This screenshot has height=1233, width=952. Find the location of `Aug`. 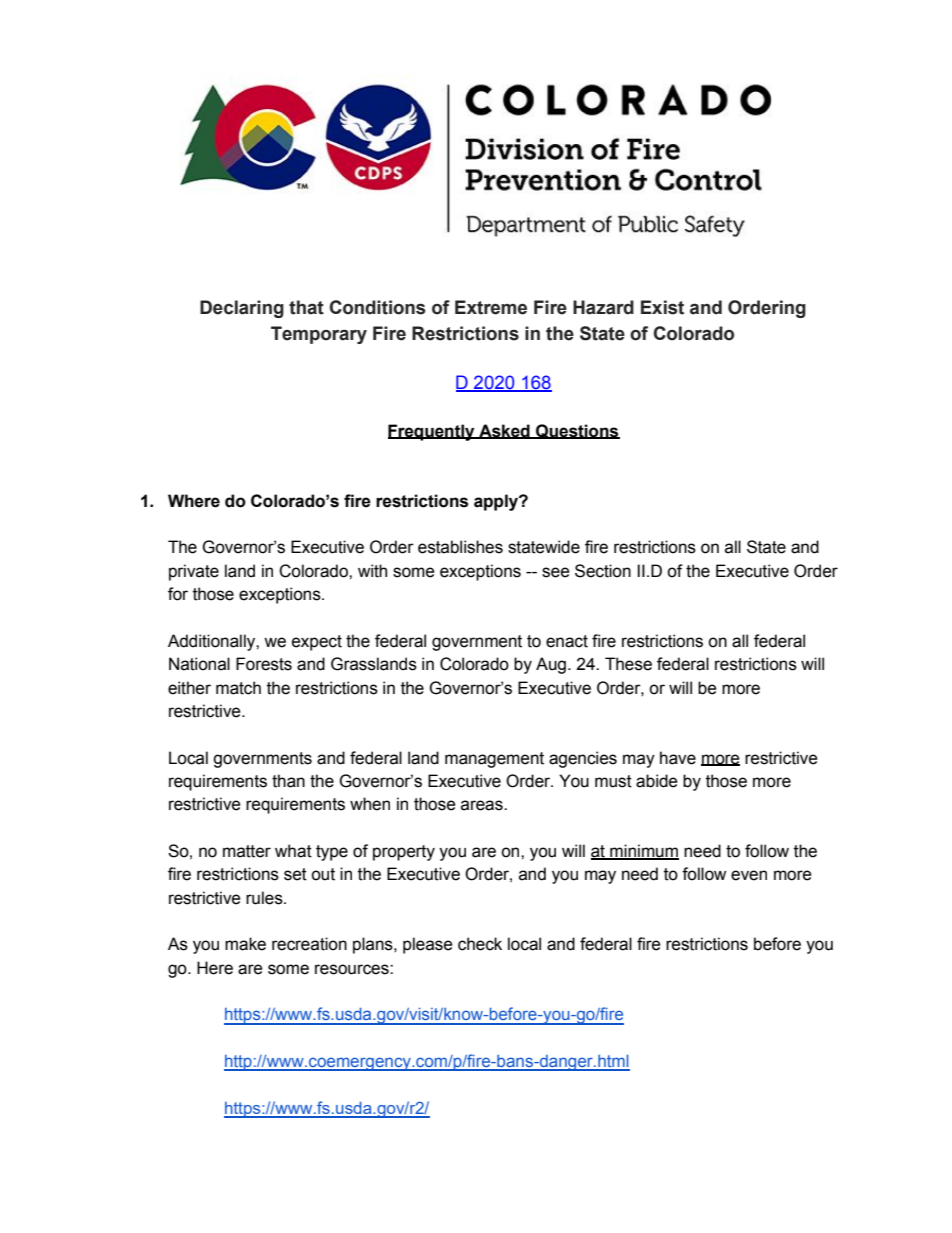

Aug is located at coordinates (551, 665).
